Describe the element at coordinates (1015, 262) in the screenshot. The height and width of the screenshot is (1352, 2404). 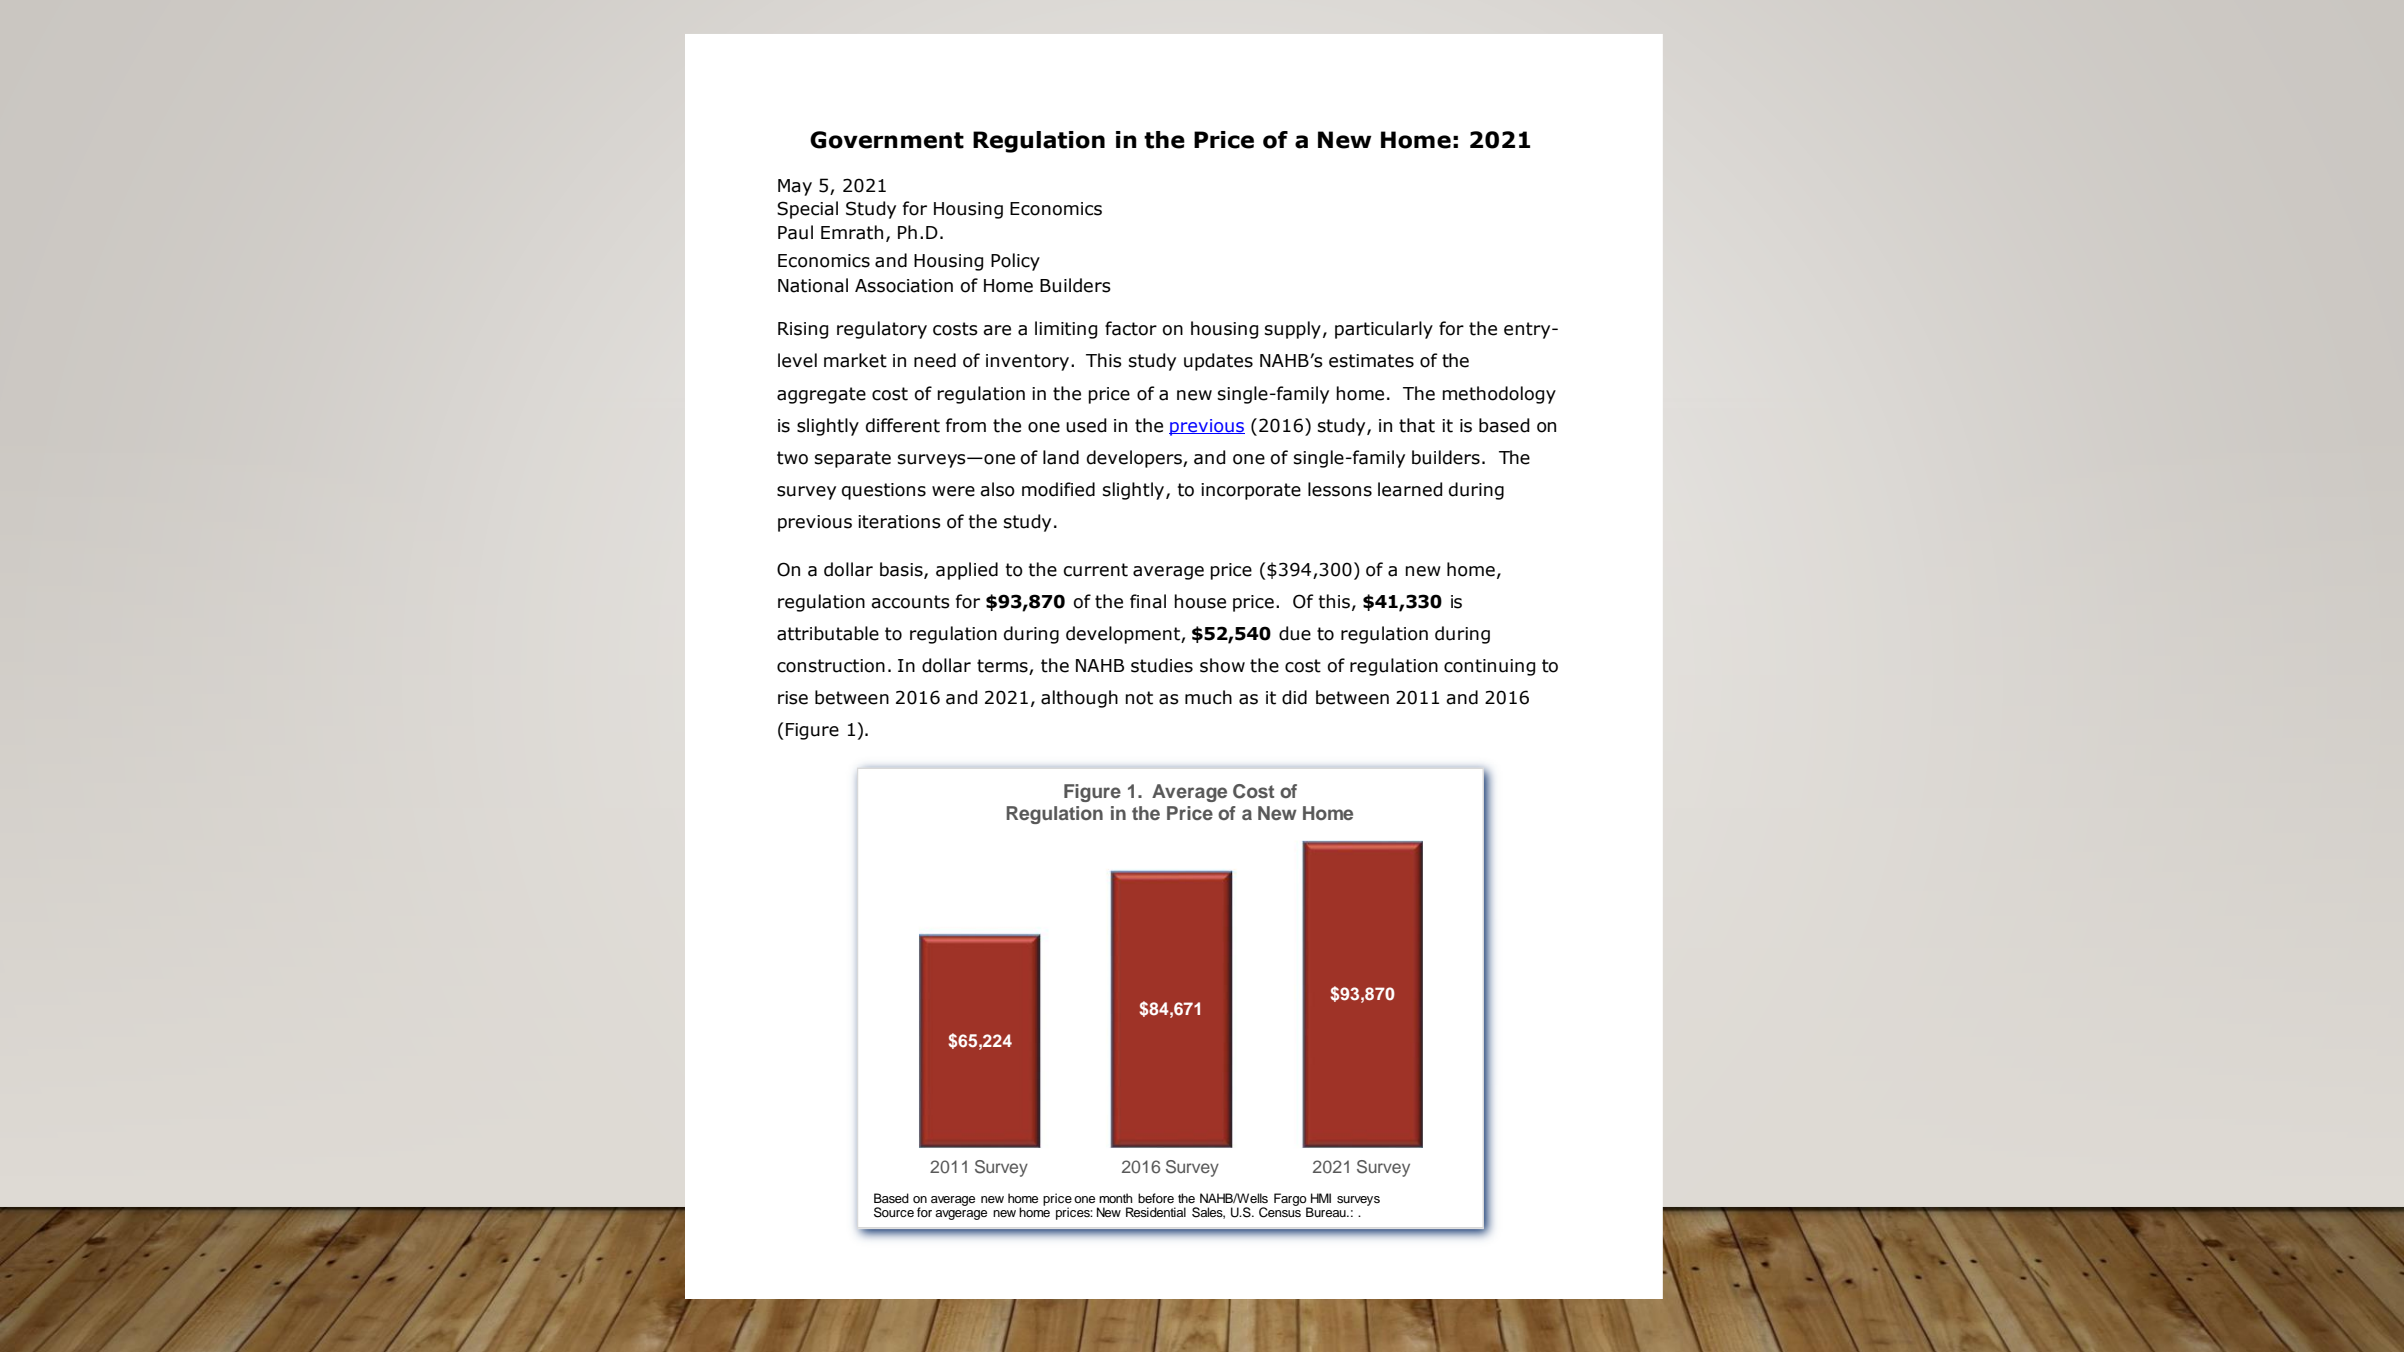
I see `Policy` at that location.
